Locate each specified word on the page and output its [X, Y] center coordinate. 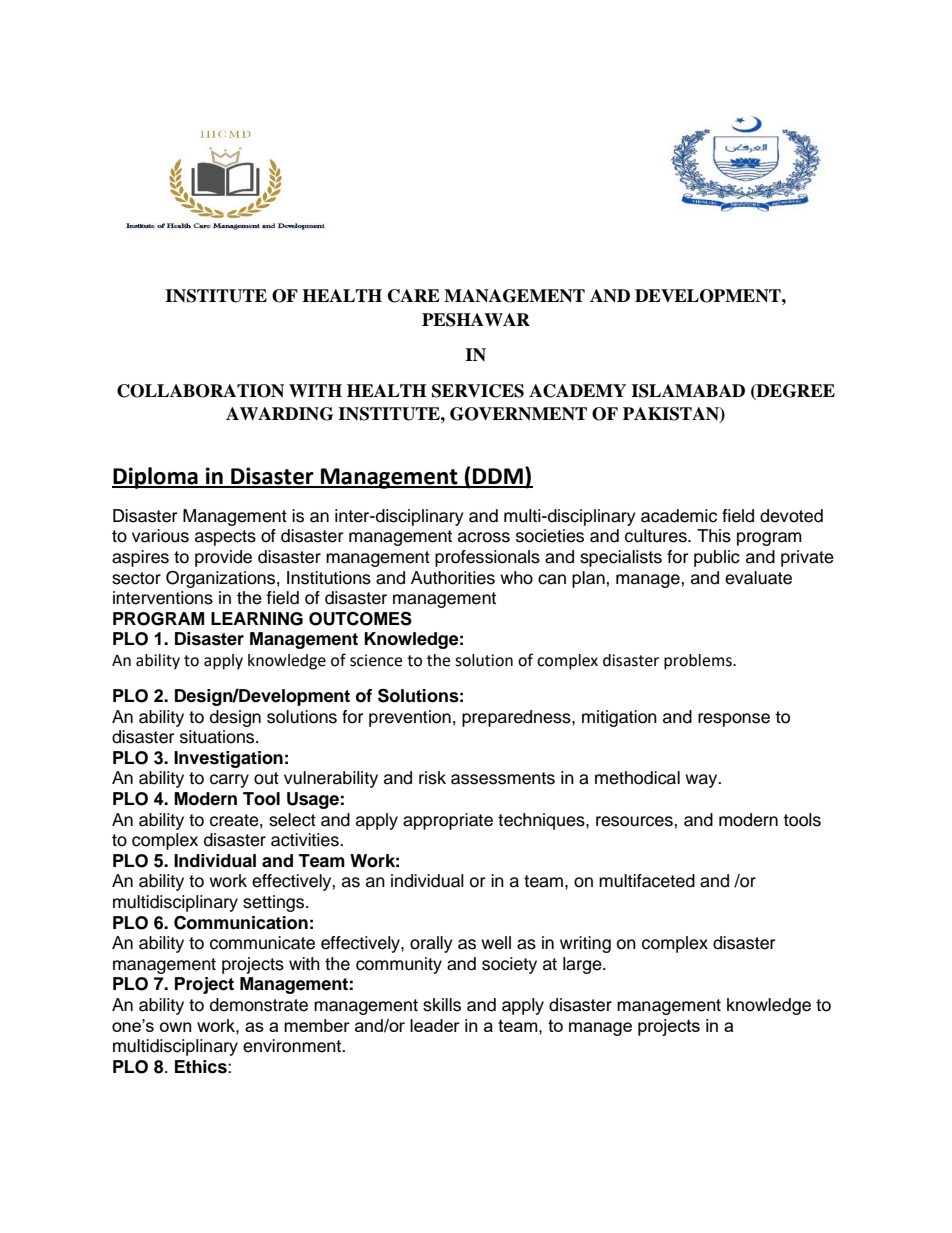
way [702, 781]
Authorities [453, 578]
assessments [503, 778]
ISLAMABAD [688, 391]
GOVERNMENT [518, 414]
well [496, 943]
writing [585, 944]
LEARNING [257, 619]
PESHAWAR [476, 320]
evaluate [758, 578]
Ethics [202, 1067]
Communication [241, 922]
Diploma [156, 478]
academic [679, 516]
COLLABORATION [200, 391]
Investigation [228, 759]
